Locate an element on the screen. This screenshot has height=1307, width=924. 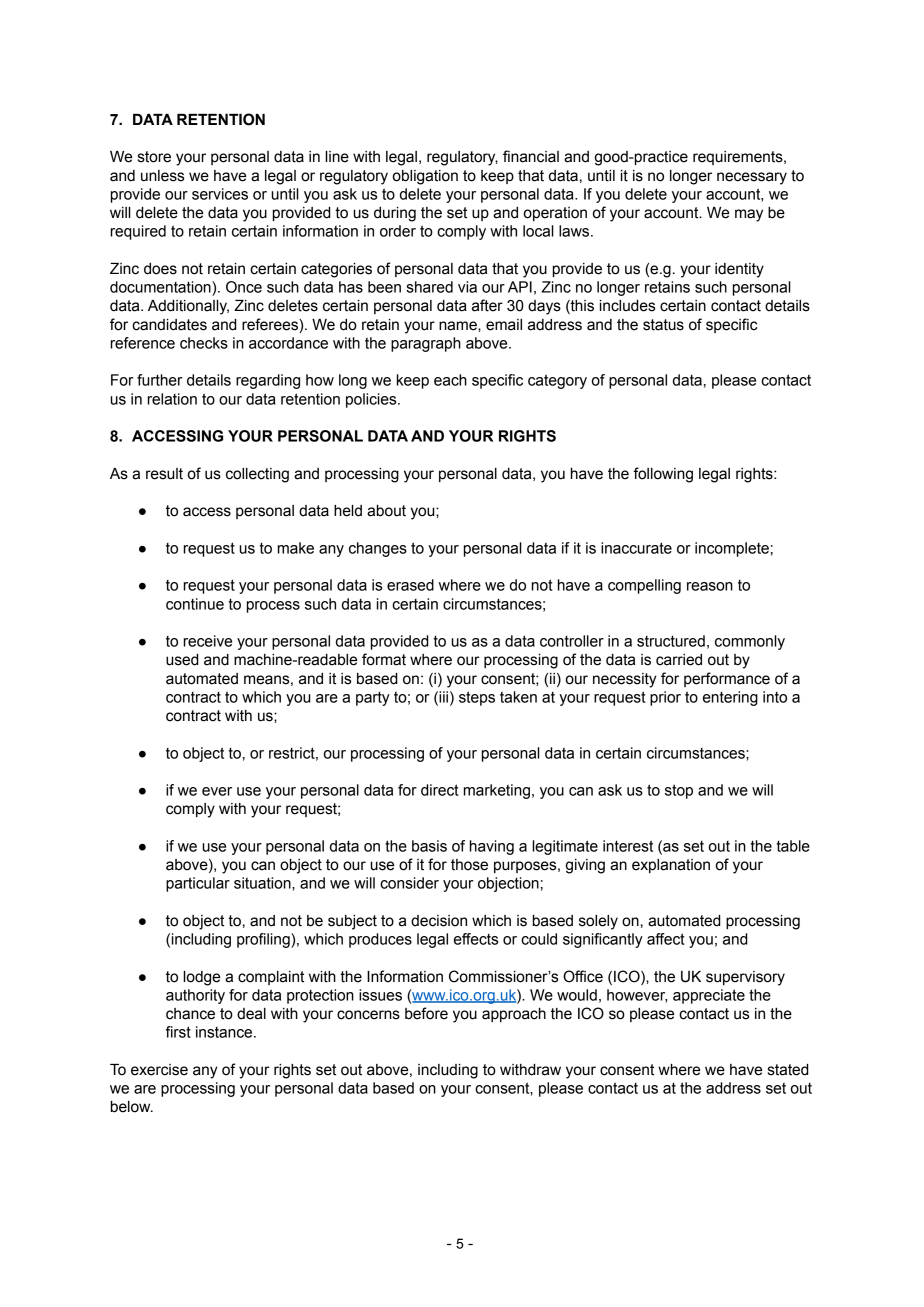
obligation is located at coordinates (425, 177).
